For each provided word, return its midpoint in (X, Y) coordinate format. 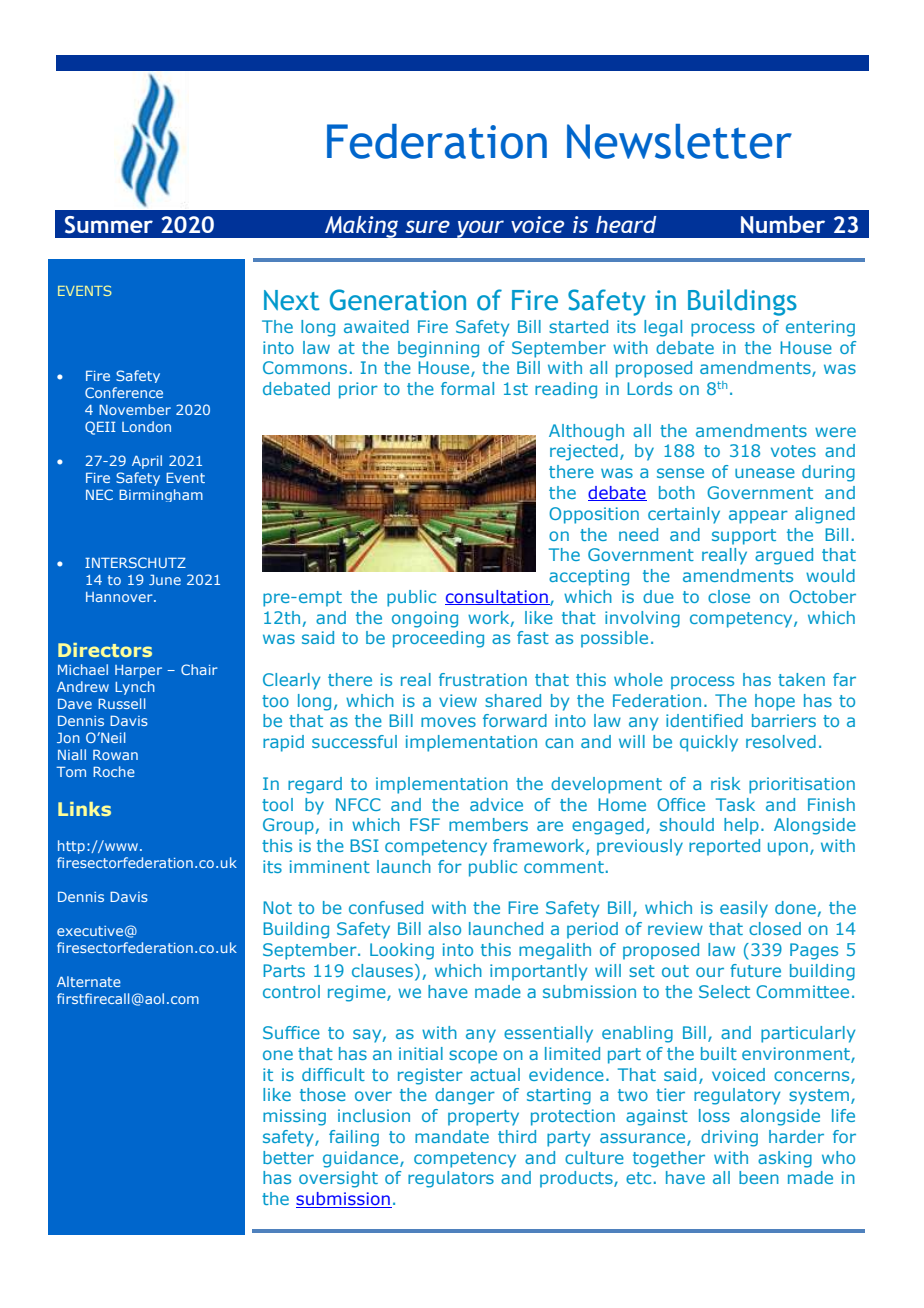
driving (729, 1138)
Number (783, 224)
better (288, 1157)
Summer (109, 225)
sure (427, 226)
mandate (452, 1136)
